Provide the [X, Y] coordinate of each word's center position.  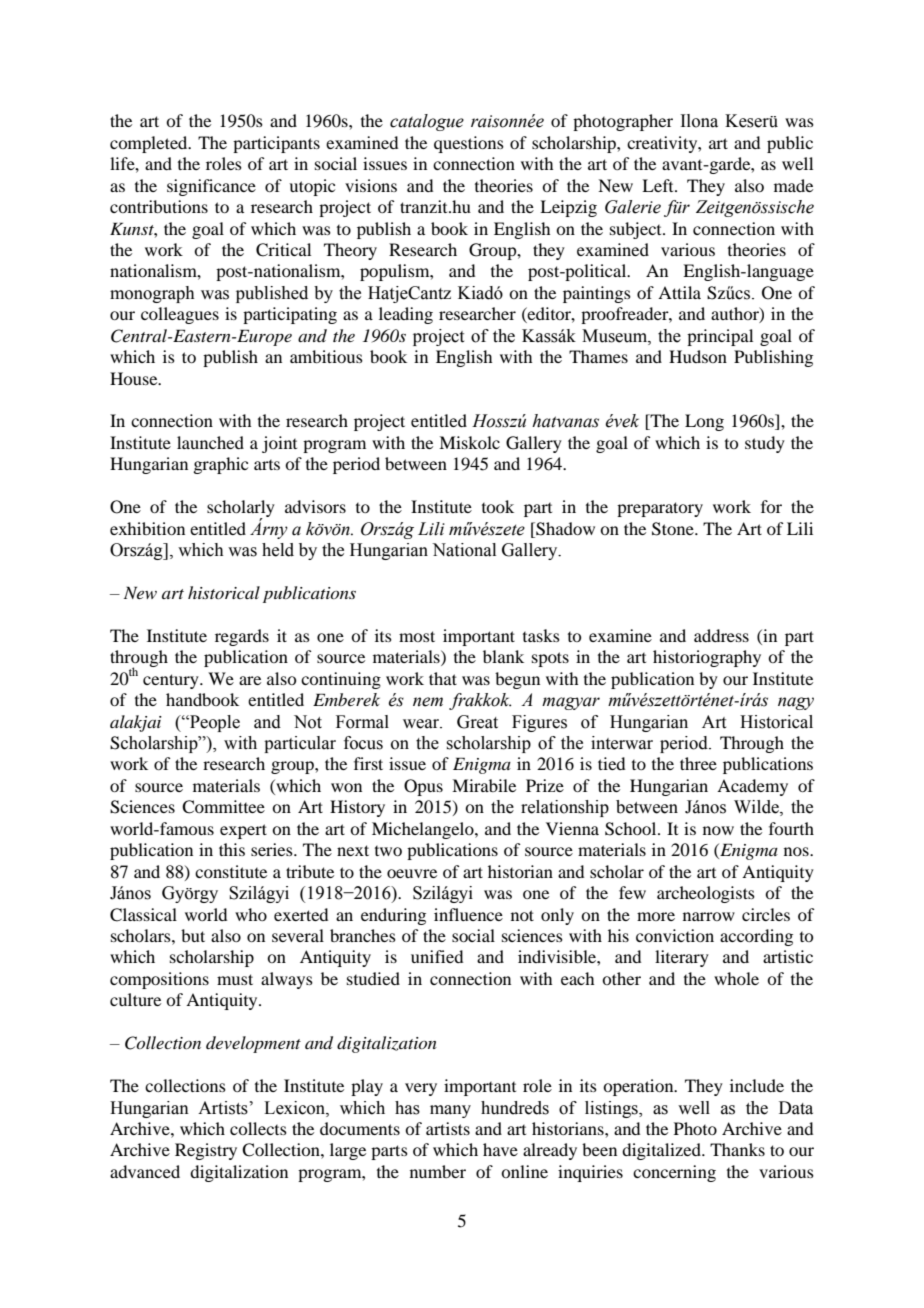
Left [659, 185]
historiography [707, 658]
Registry [206, 1151]
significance [211, 187]
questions [469, 144]
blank [503, 656]
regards [242, 637]
